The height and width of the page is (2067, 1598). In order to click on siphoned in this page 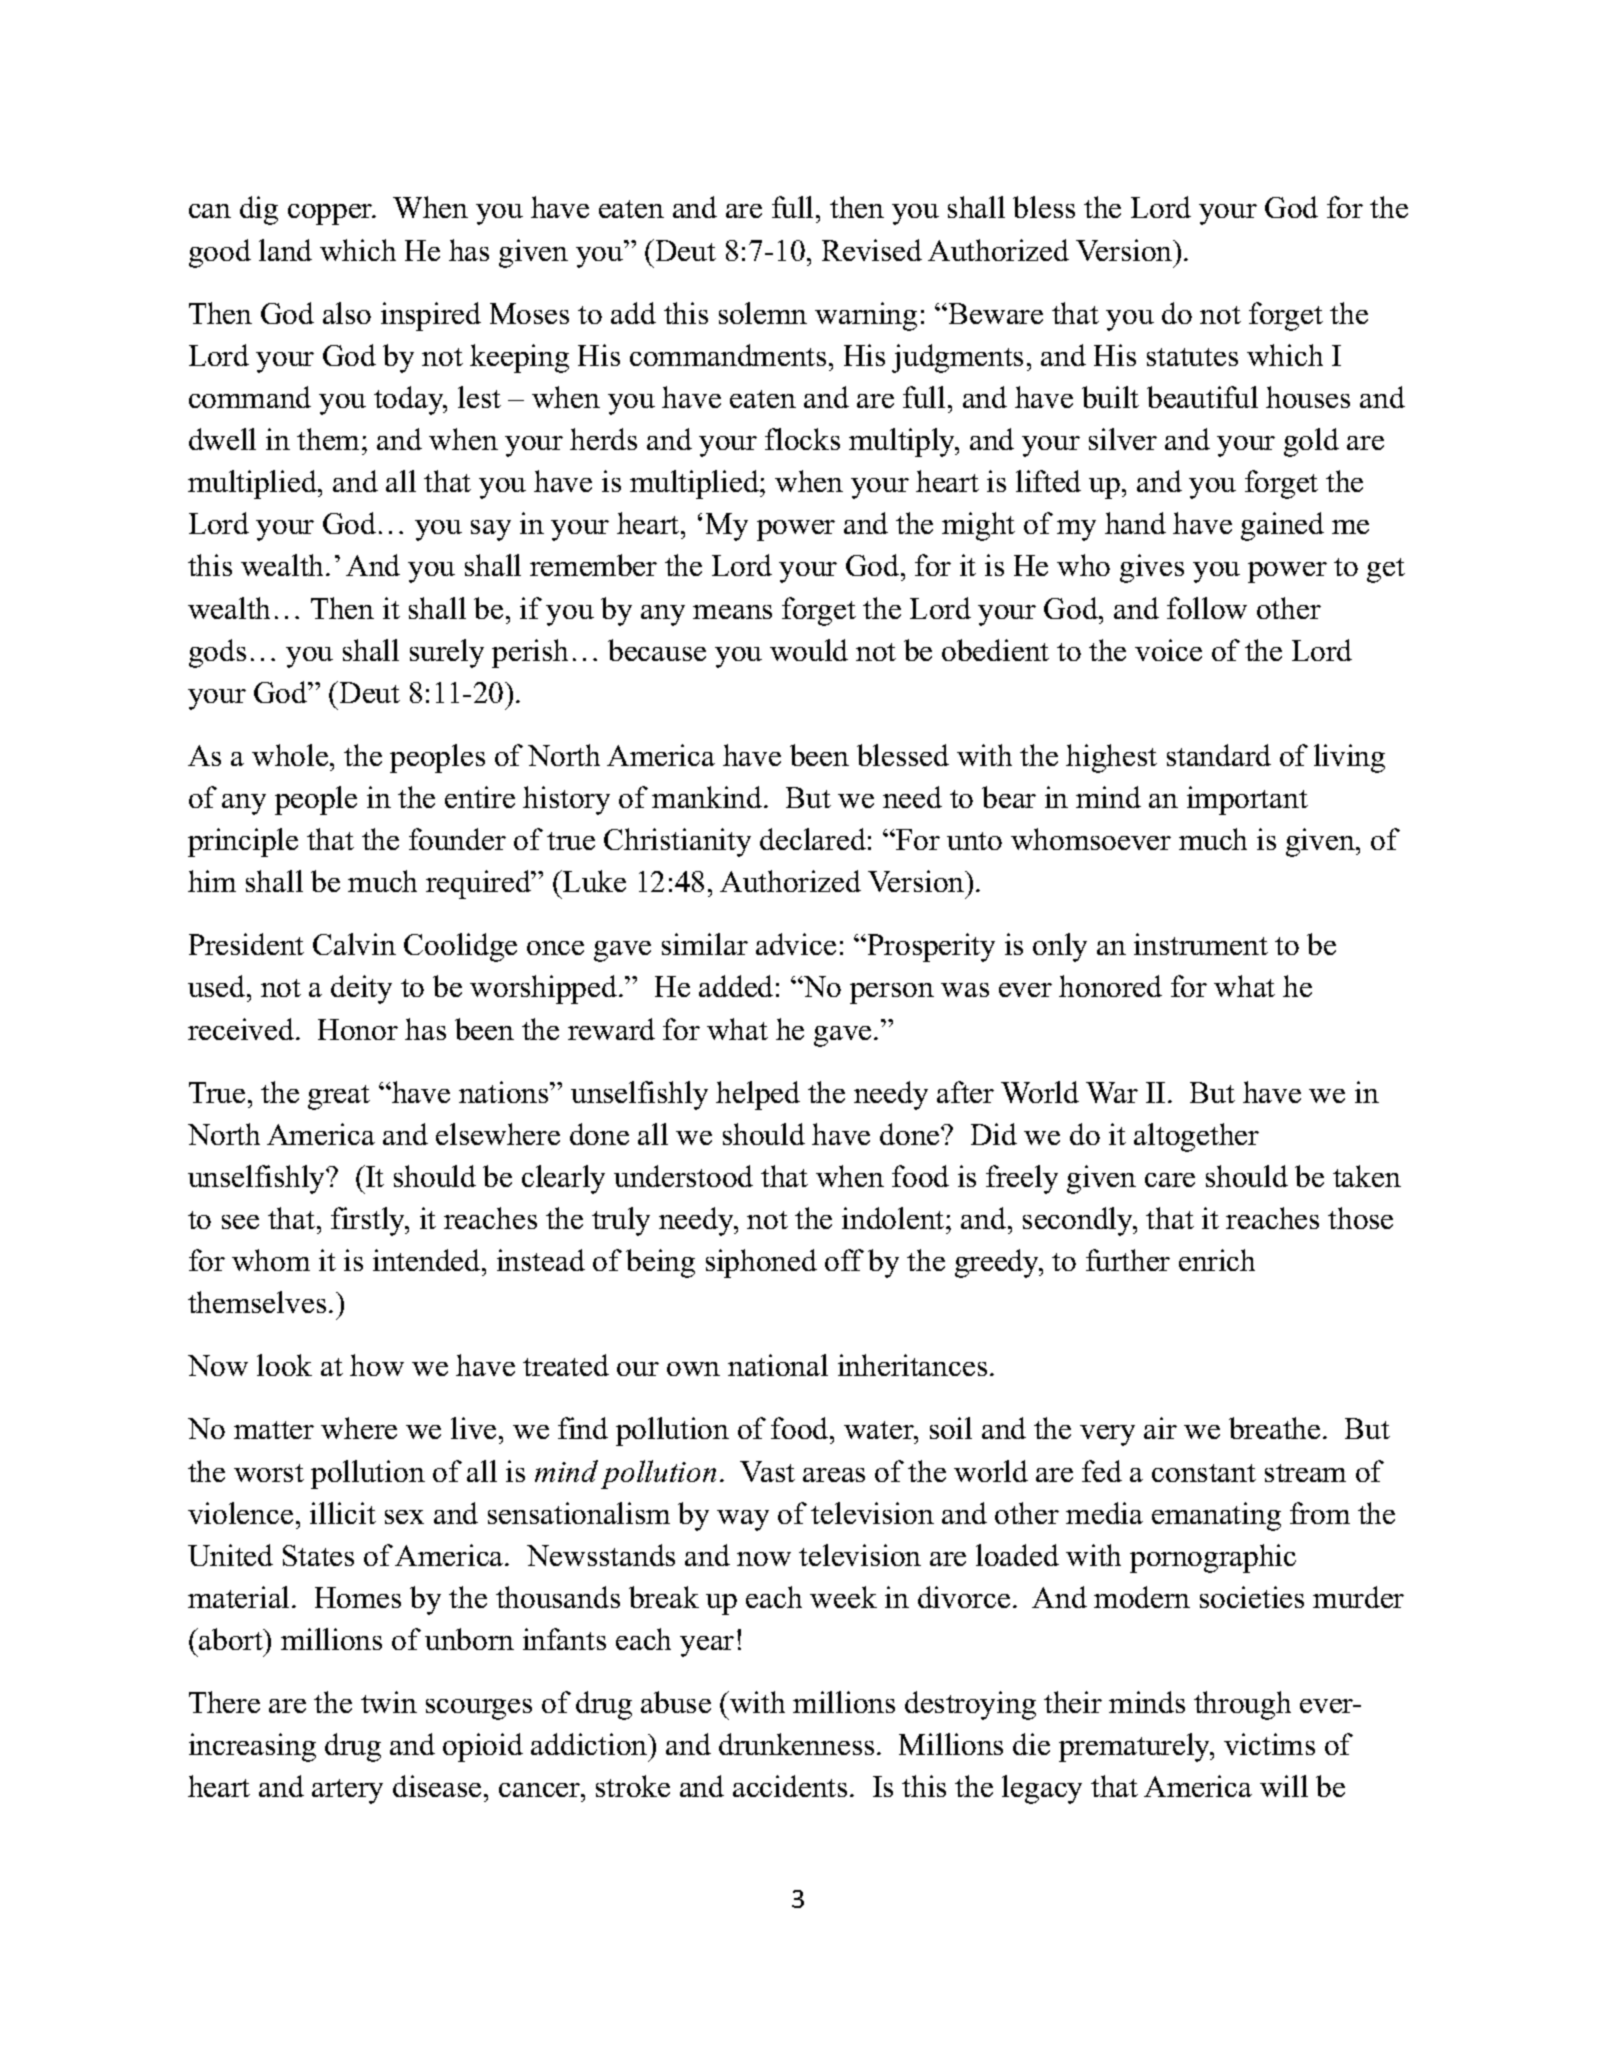, I will do `click(761, 1263)`.
